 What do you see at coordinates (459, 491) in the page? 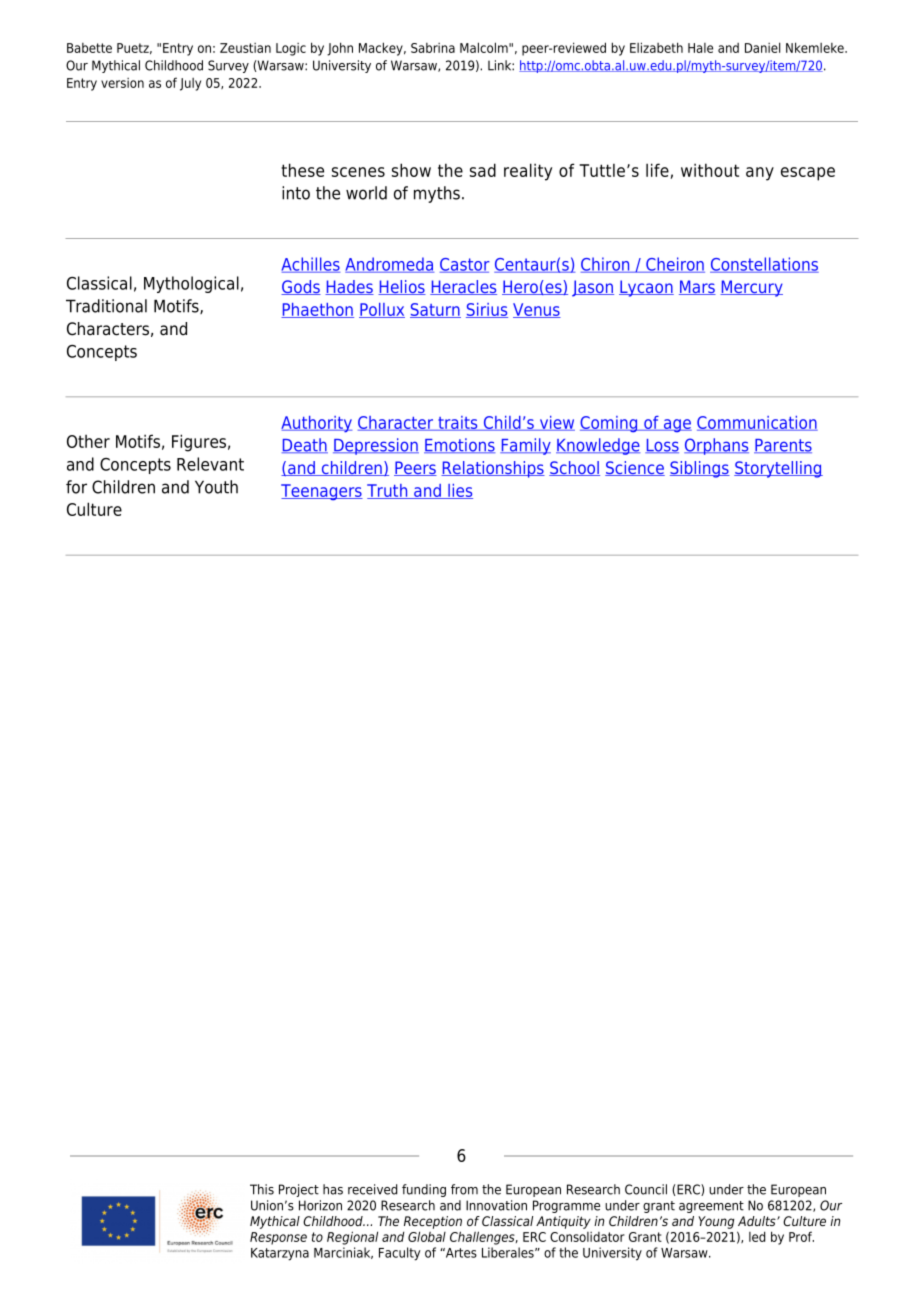
I see `lies` at bounding box center [459, 491].
